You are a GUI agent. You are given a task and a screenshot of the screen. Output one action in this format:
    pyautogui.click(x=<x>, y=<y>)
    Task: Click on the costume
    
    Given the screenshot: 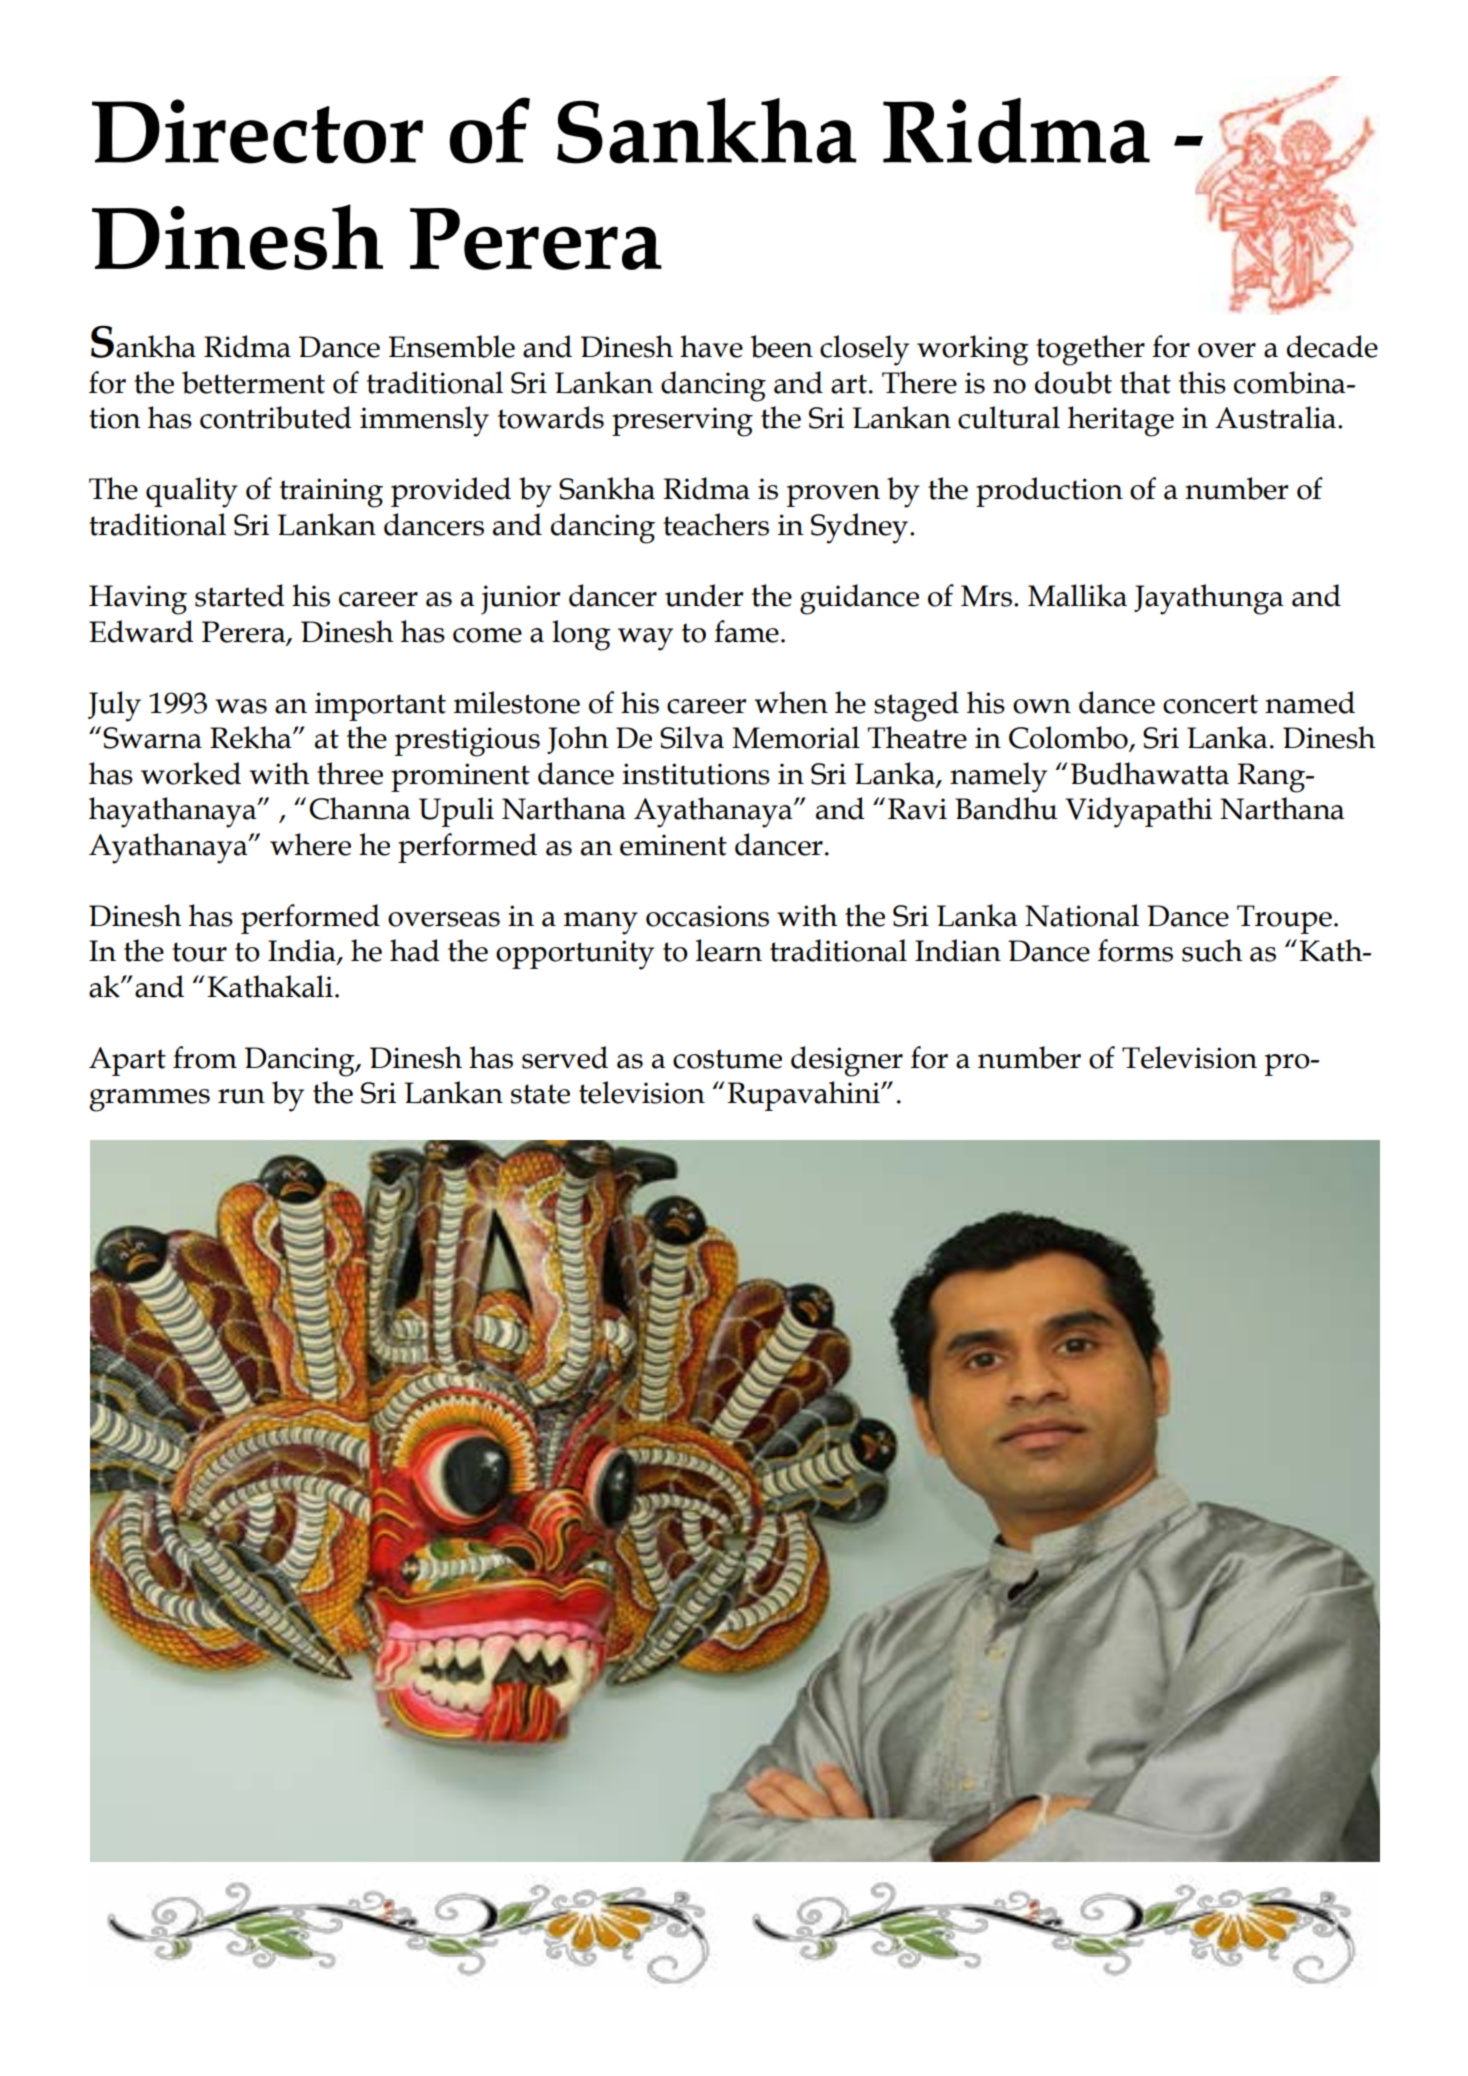 What is the action you would take?
    pyautogui.click(x=727, y=1059)
